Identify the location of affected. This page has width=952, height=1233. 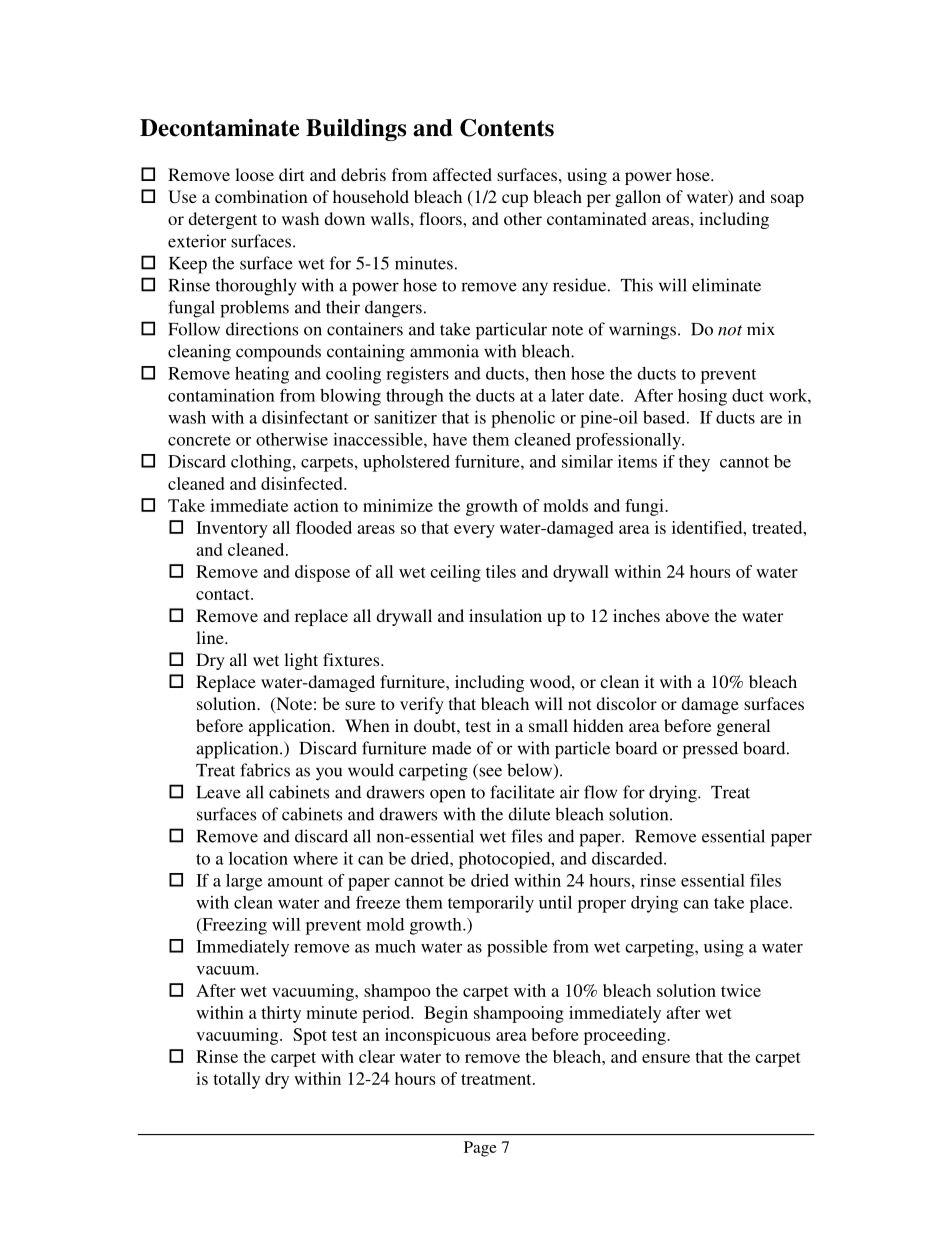
(462, 174).
